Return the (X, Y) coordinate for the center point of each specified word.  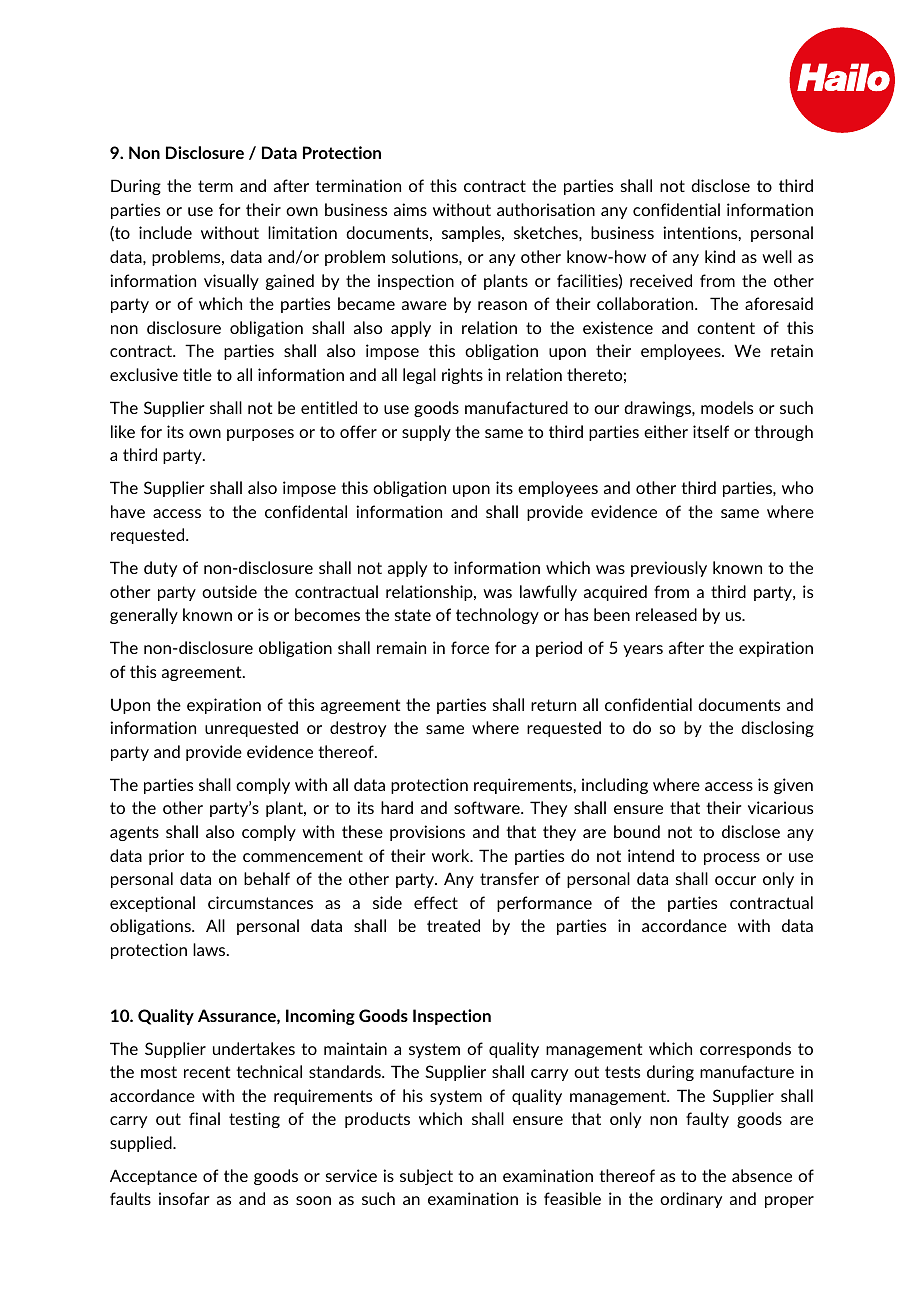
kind (720, 256)
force (470, 647)
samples (472, 234)
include (165, 232)
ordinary (691, 1200)
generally (144, 616)
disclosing (777, 729)
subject (426, 1177)
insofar (184, 1198)
